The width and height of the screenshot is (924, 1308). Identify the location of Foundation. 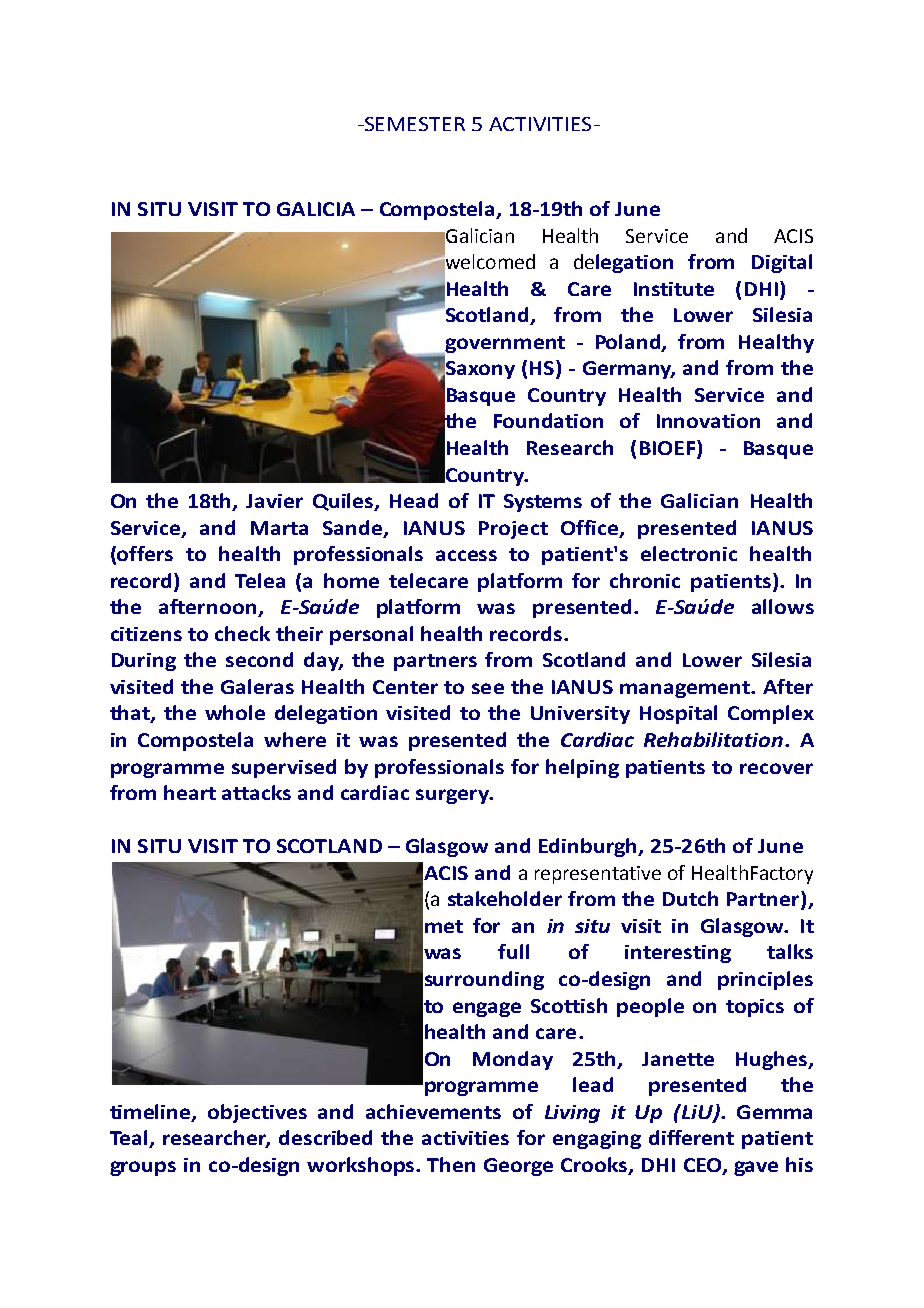
(548, 420).
